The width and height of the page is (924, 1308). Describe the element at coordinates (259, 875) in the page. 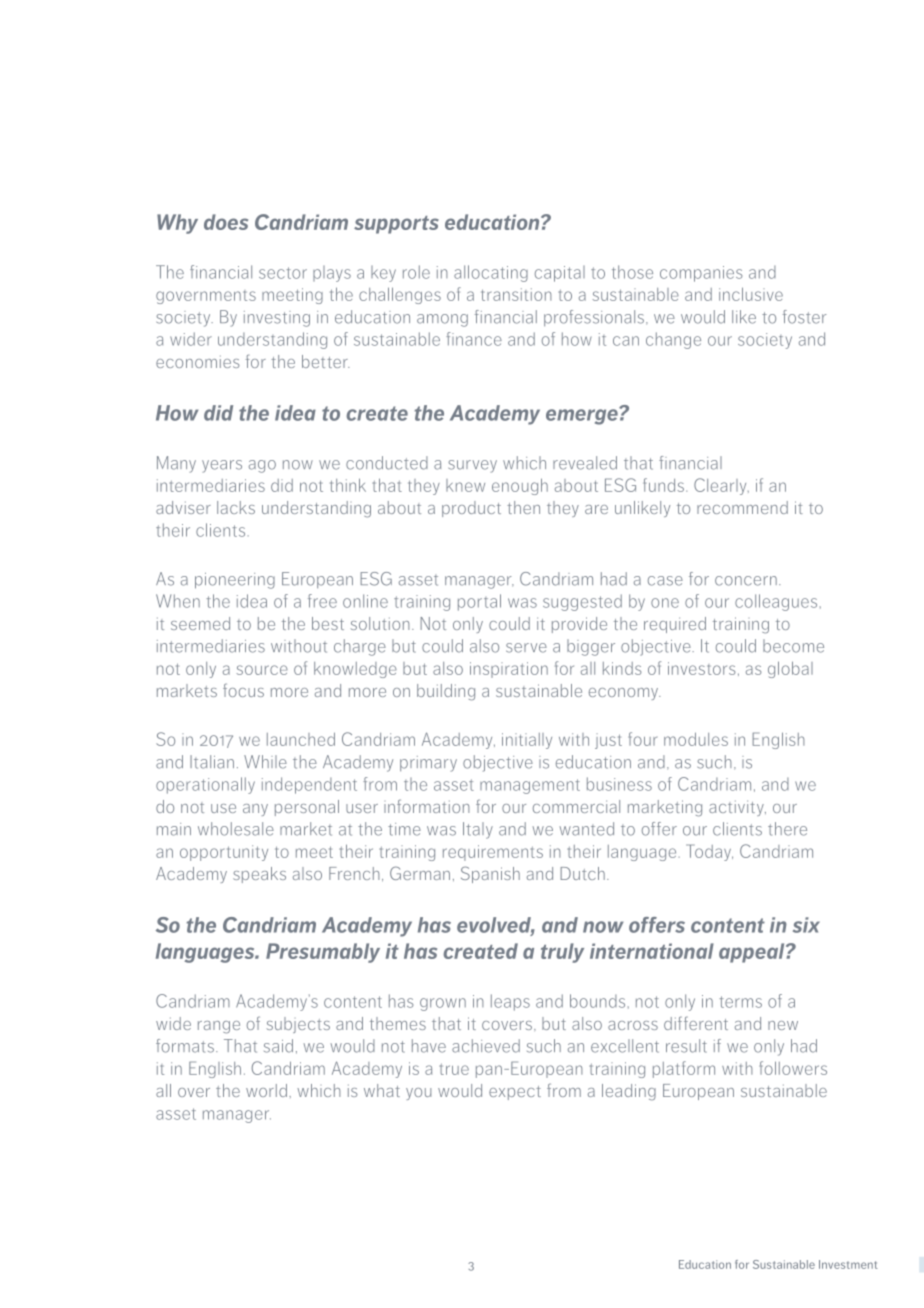

I see `speaks` at that location.
